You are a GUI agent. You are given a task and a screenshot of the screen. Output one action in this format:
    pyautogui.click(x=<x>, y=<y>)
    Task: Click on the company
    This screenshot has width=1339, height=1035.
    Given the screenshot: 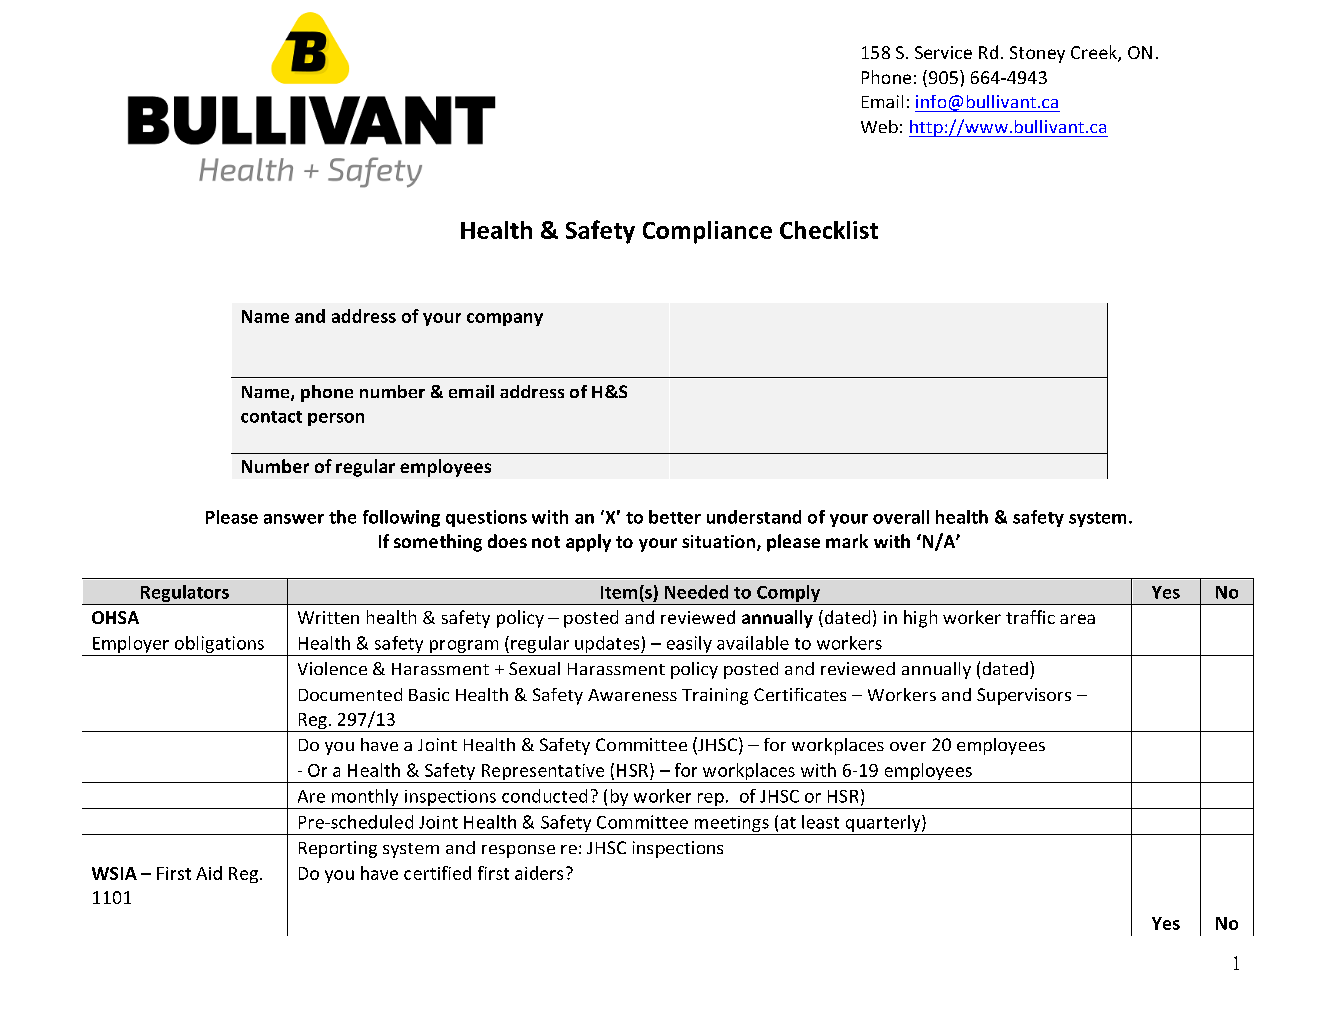 What is the action you would take?
    pyautogui.click(x=505, y=319)
